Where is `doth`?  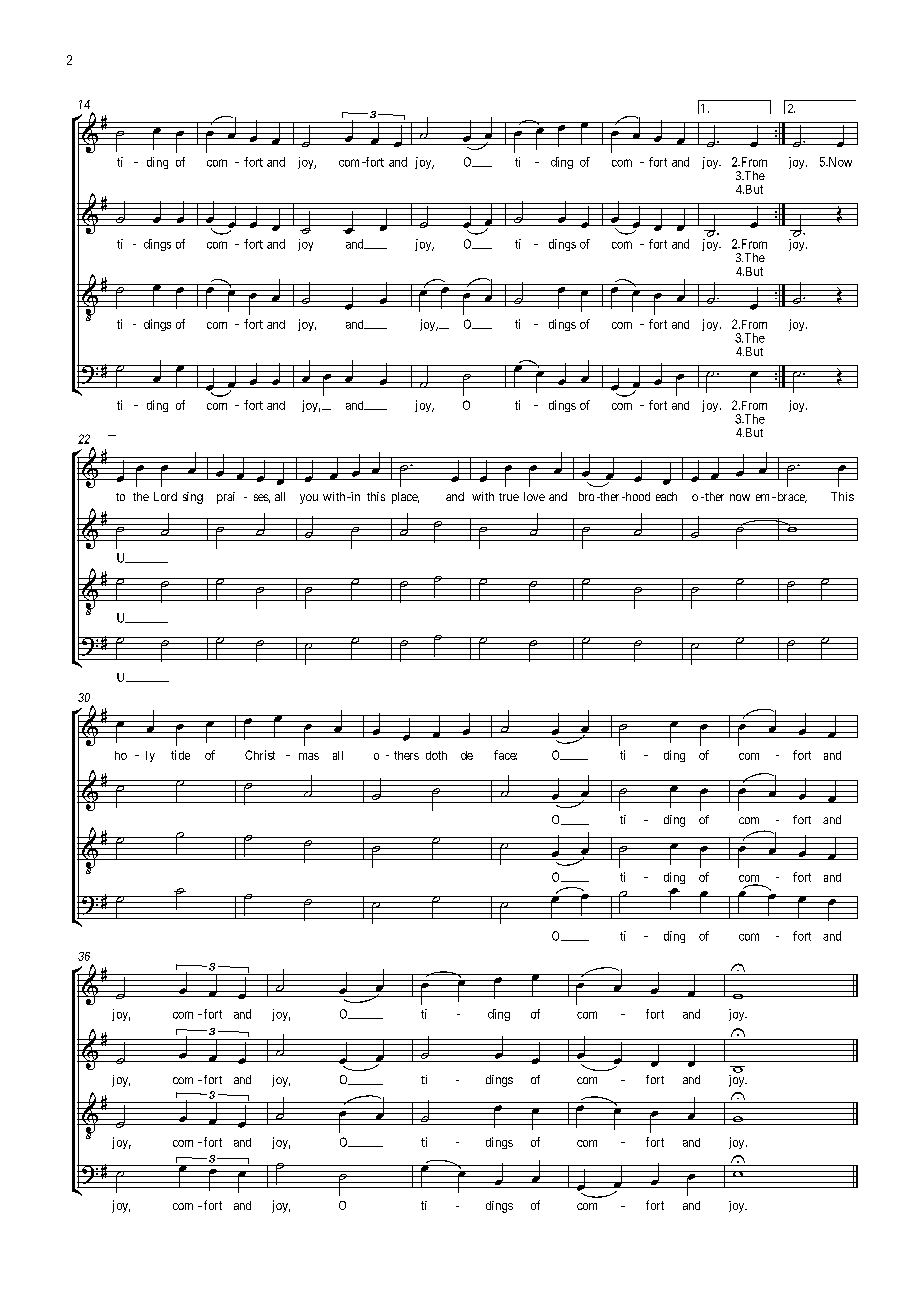 doth is located at coordinates (436, 755).
